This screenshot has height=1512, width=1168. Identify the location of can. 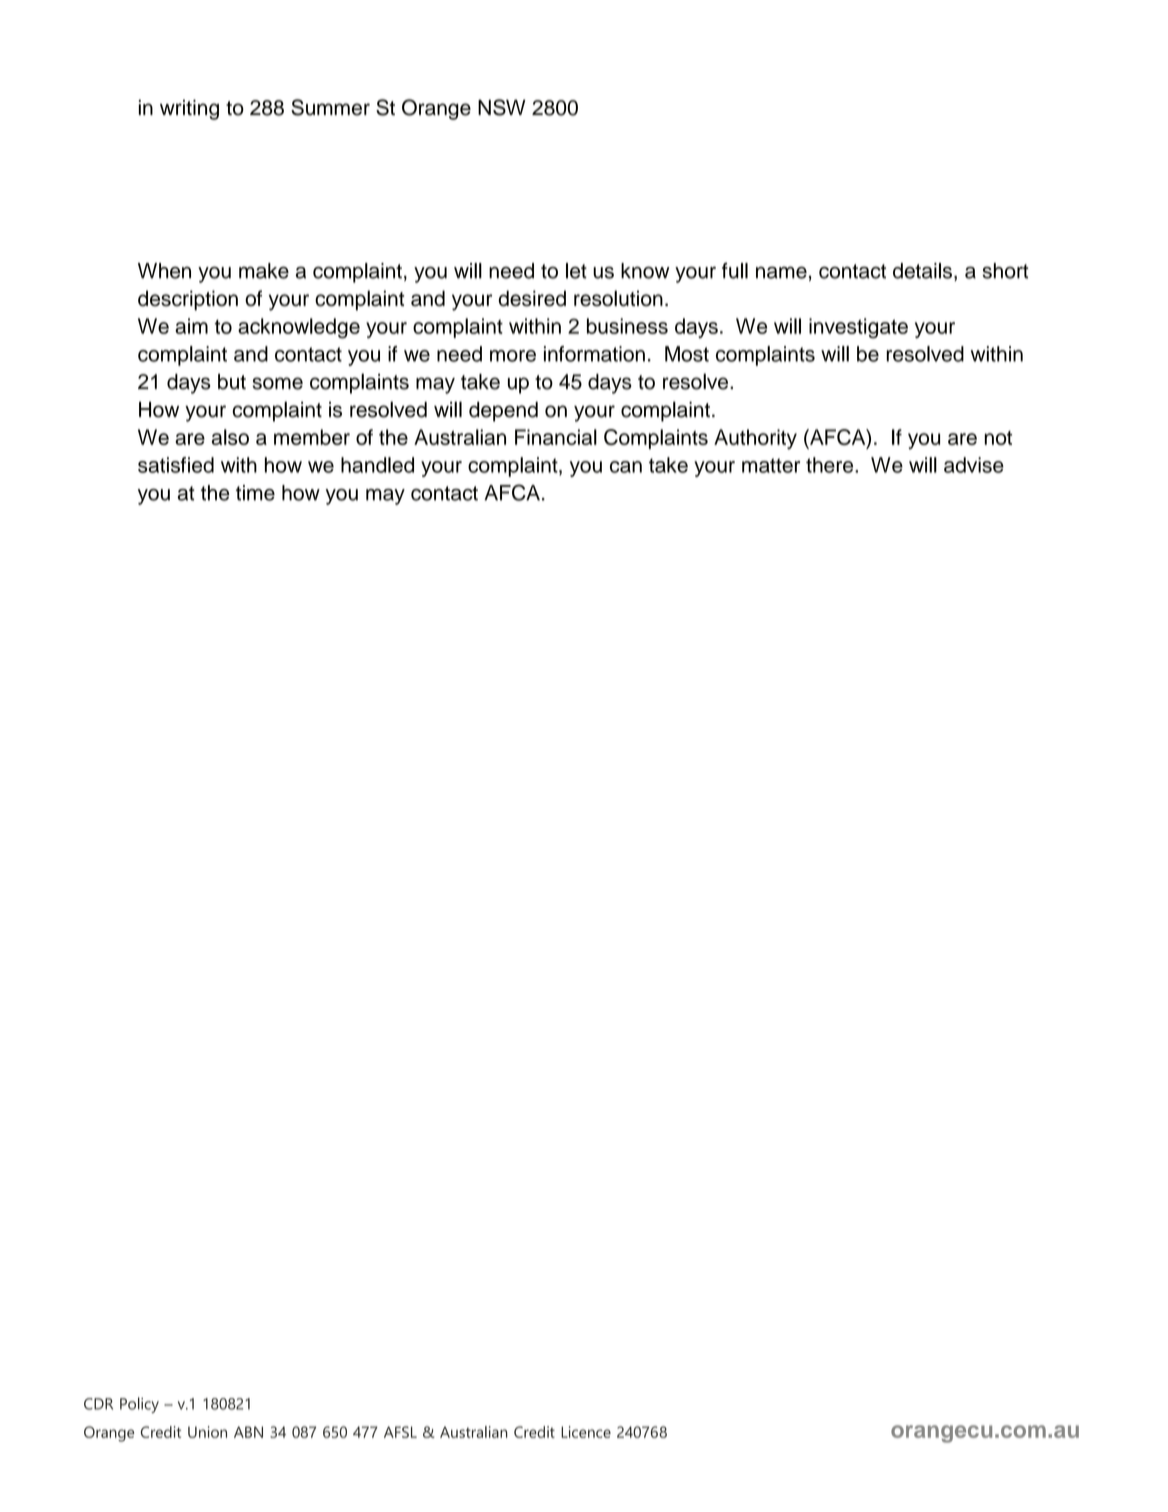
(626, 467).
